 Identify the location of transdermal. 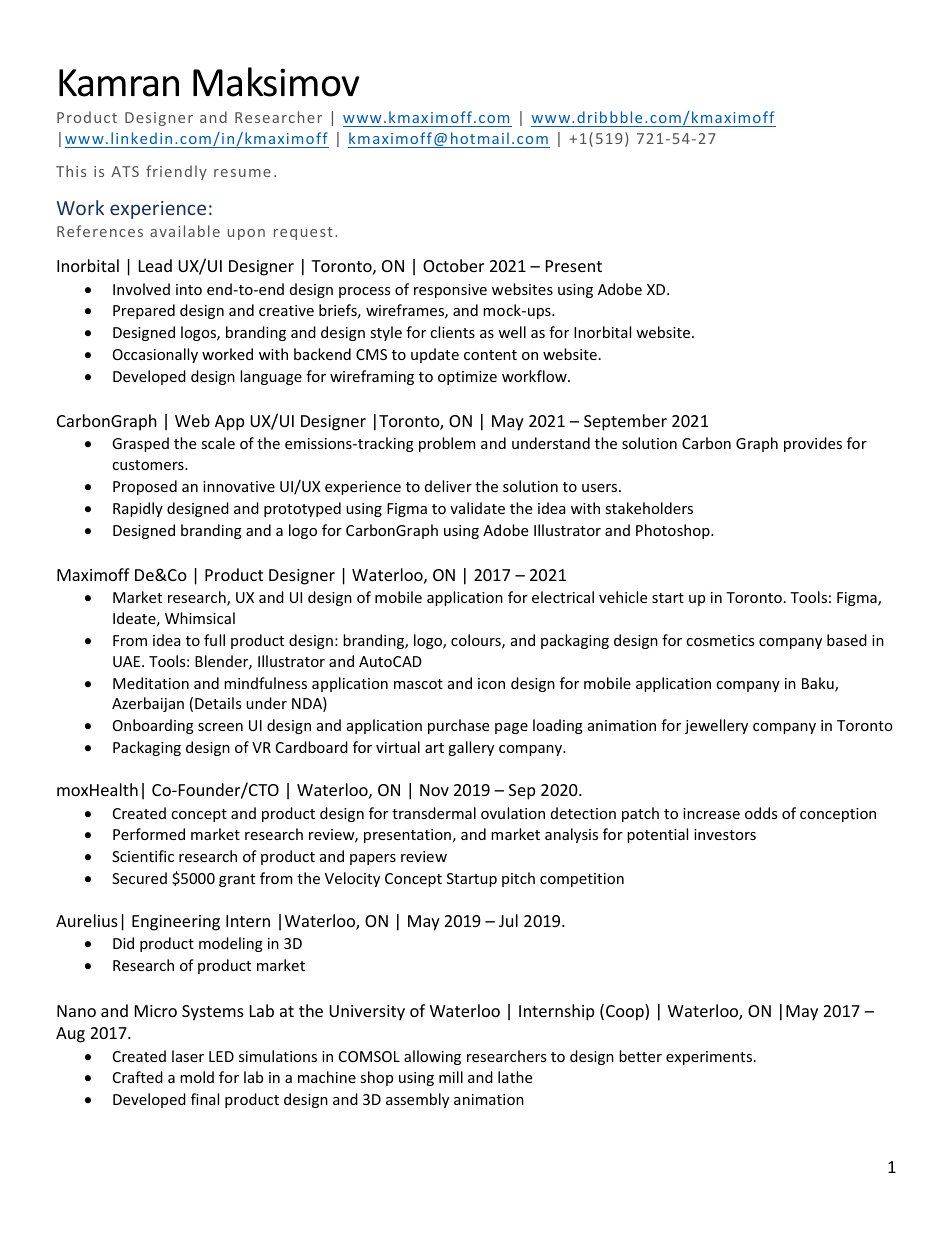
(434, 813).
